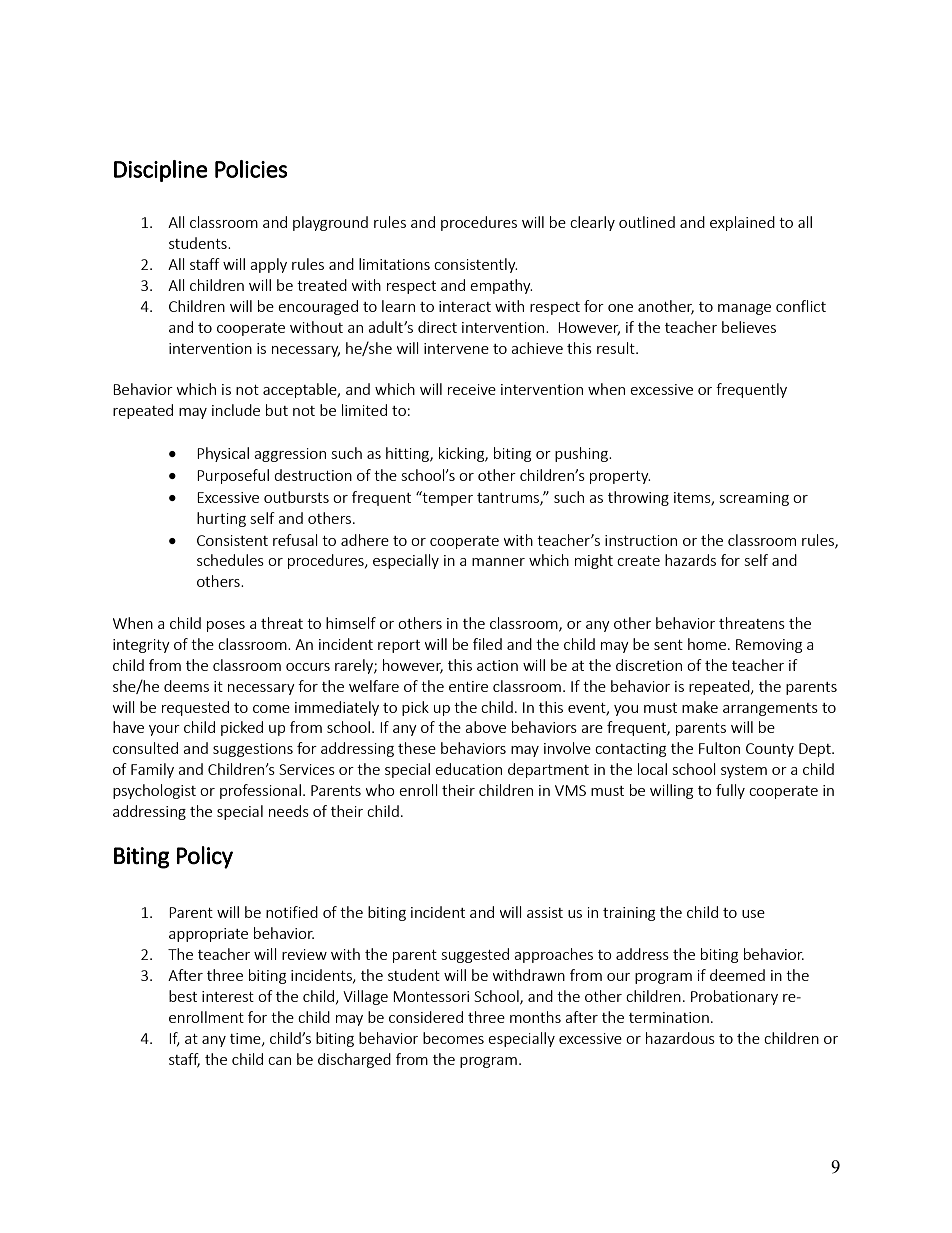 The height and width of the image is (1233, 952). Describe the element at coordinates (742, 223) in the image. I see `explained` at that location.
